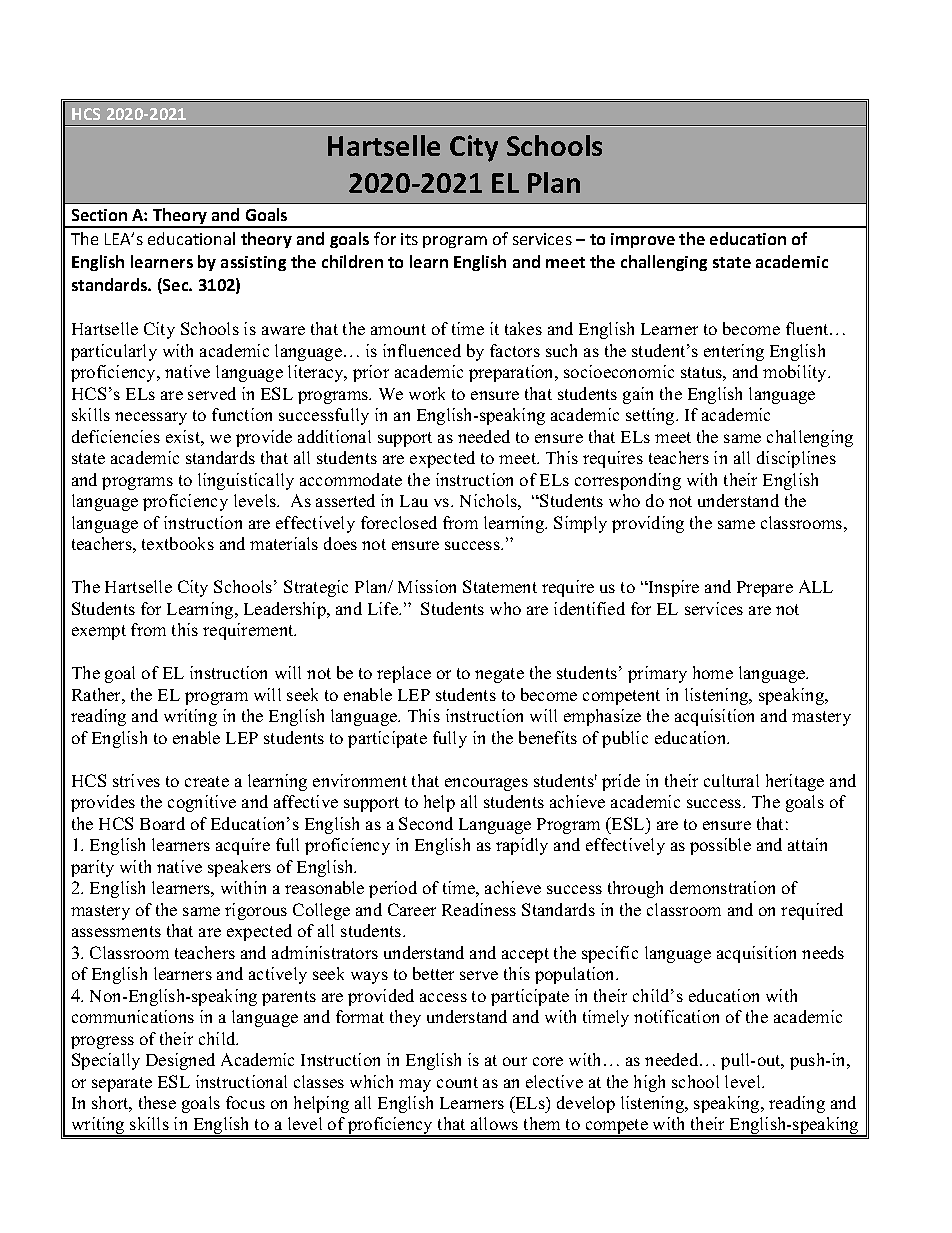 The image size is (952, 1233). I want to click on these, so click(157, 1102).
